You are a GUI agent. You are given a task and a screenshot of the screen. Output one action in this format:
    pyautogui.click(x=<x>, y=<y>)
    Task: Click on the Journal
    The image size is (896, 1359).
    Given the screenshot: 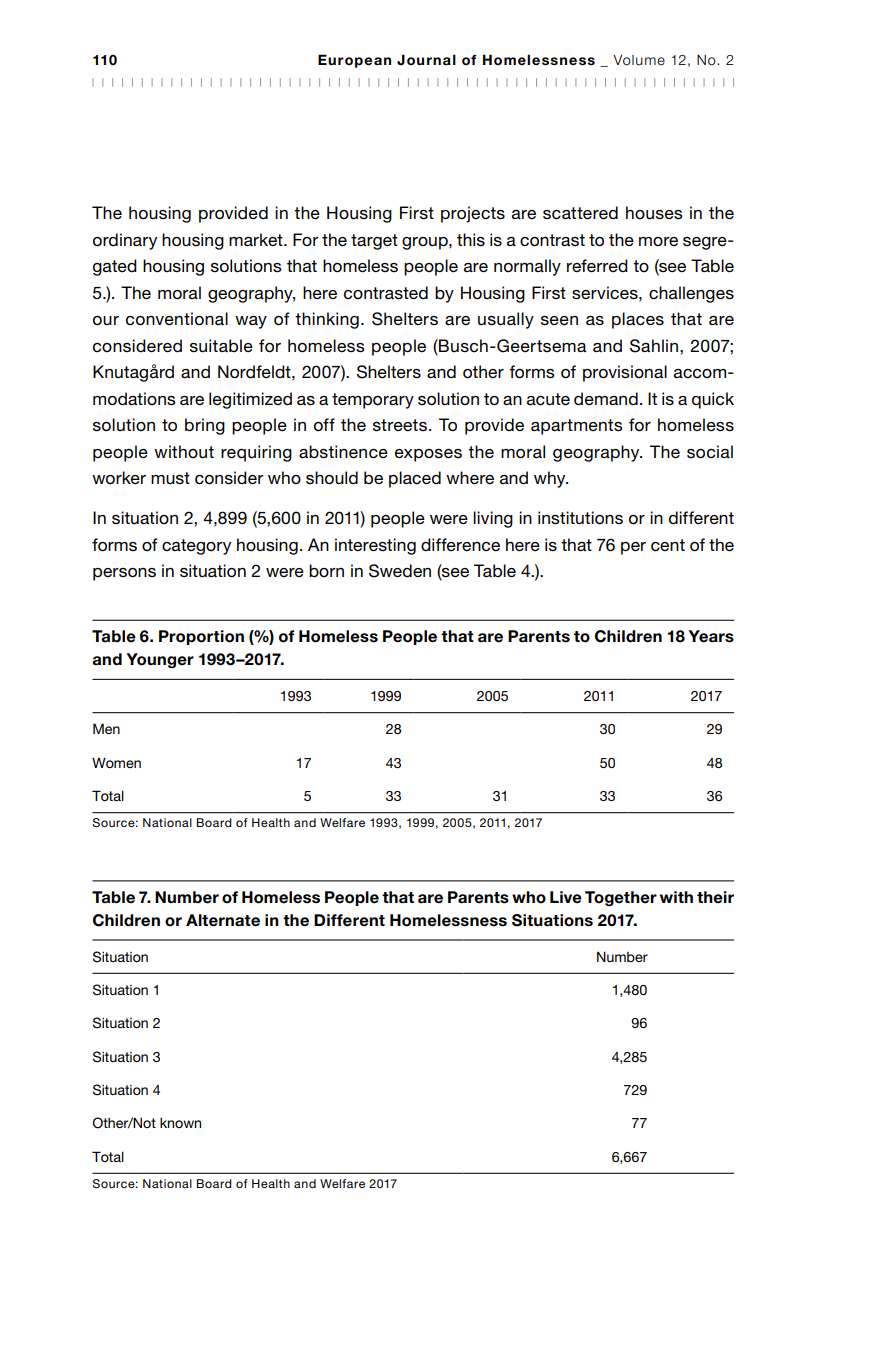 What is the action you would take?
    pyautogui.click(x=426, y=60)
